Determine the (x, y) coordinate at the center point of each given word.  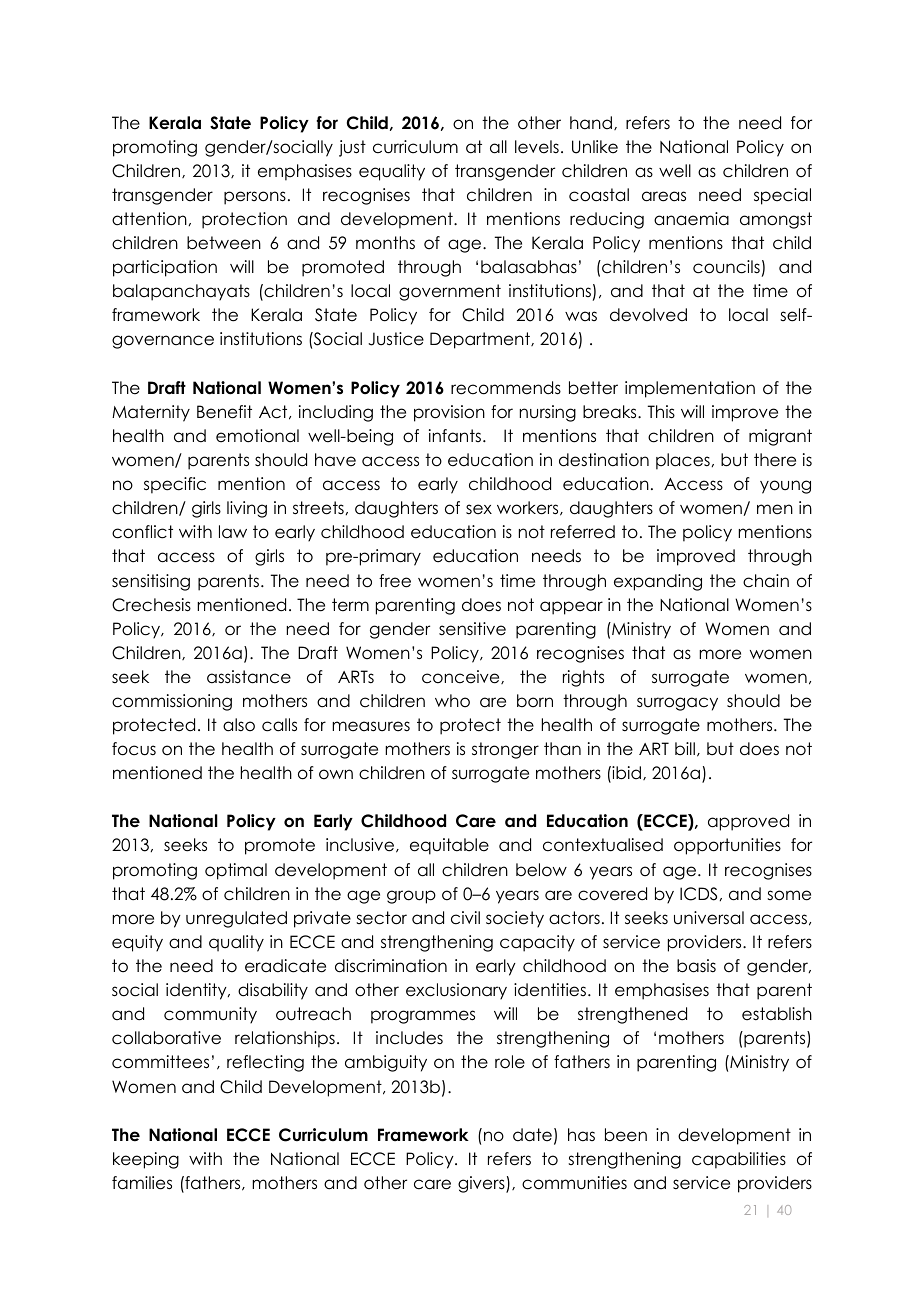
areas (664, 196)
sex (479, 509)
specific (175, 485)
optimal (236, 871)
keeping (146, 1160)
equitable (449, 846)
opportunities (727, 846)
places (683, 461)
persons (255, 198)
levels (537, 147)
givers (482, 1184)
